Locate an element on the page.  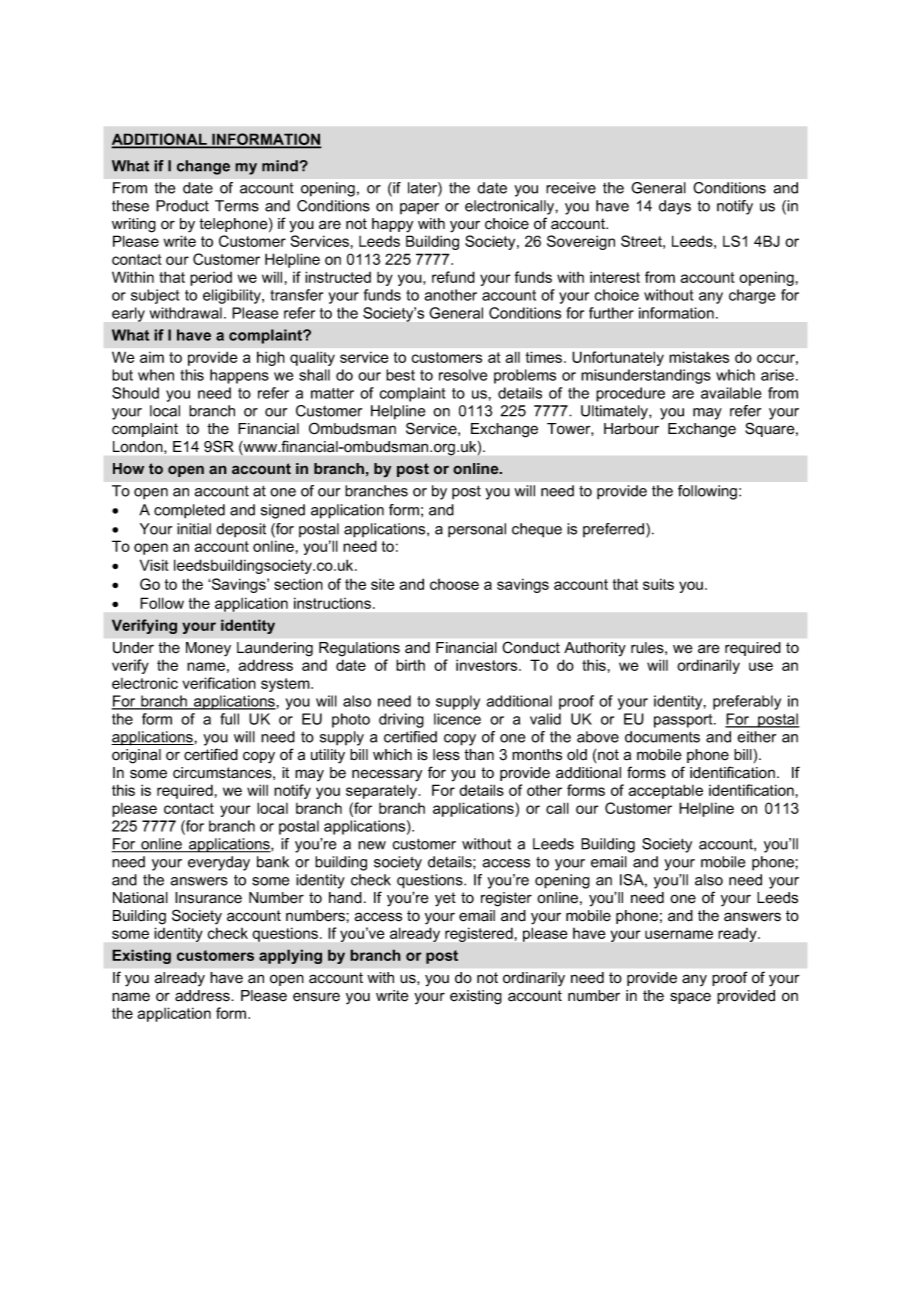
applying is located at coordinates (290, 956).
